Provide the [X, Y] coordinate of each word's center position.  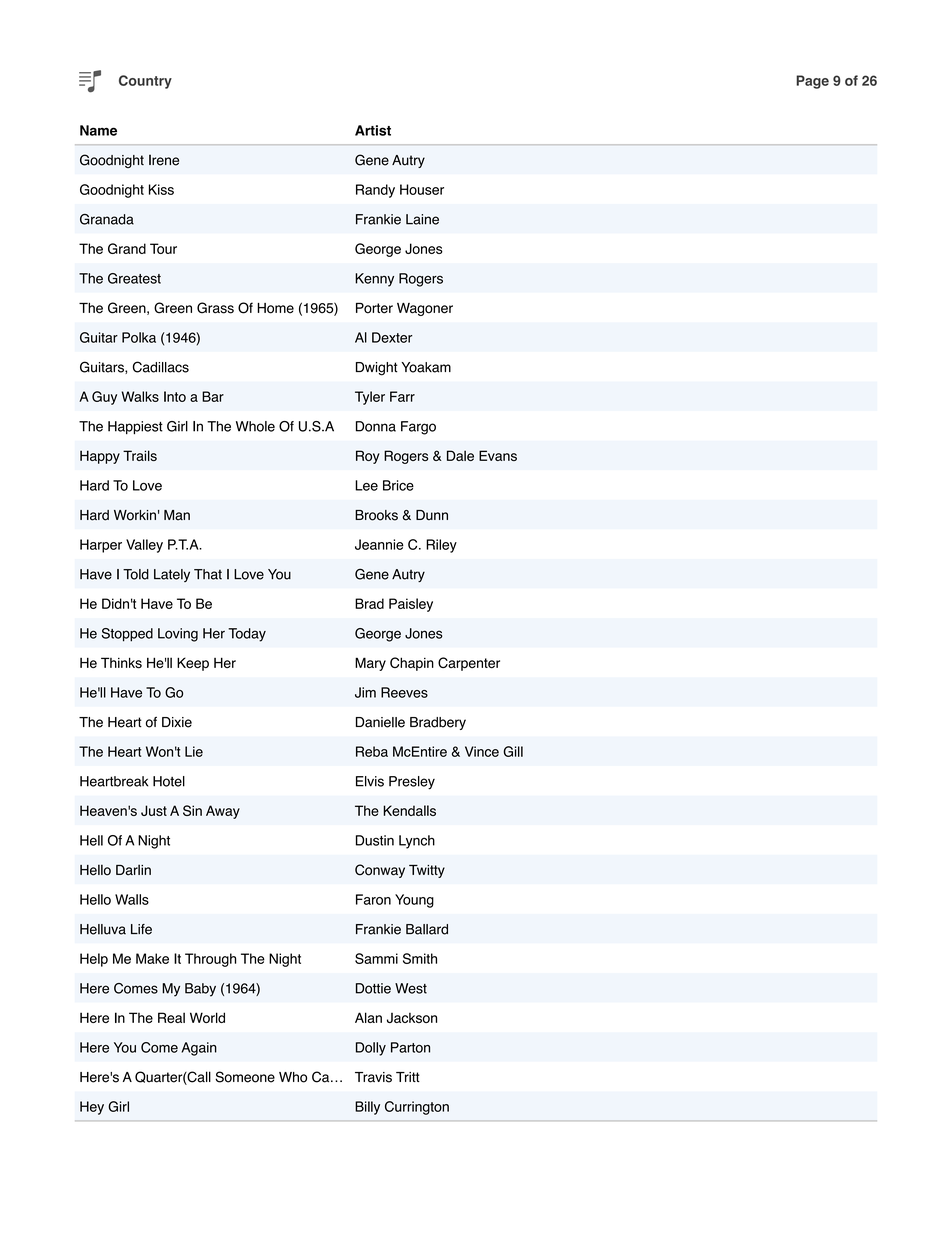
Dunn [432, 515]
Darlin [133, 870]
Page [812, 82]
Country [145, 82]
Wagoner [425, 309]
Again [199, 1049]
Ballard [427, 929]
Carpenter [469, 664]
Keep [193, 664]
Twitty [427, 871]
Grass [215, 308]
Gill [513, 751]
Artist [373, 130]
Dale [460, 455]
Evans [498, 455]
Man [177, 515]
